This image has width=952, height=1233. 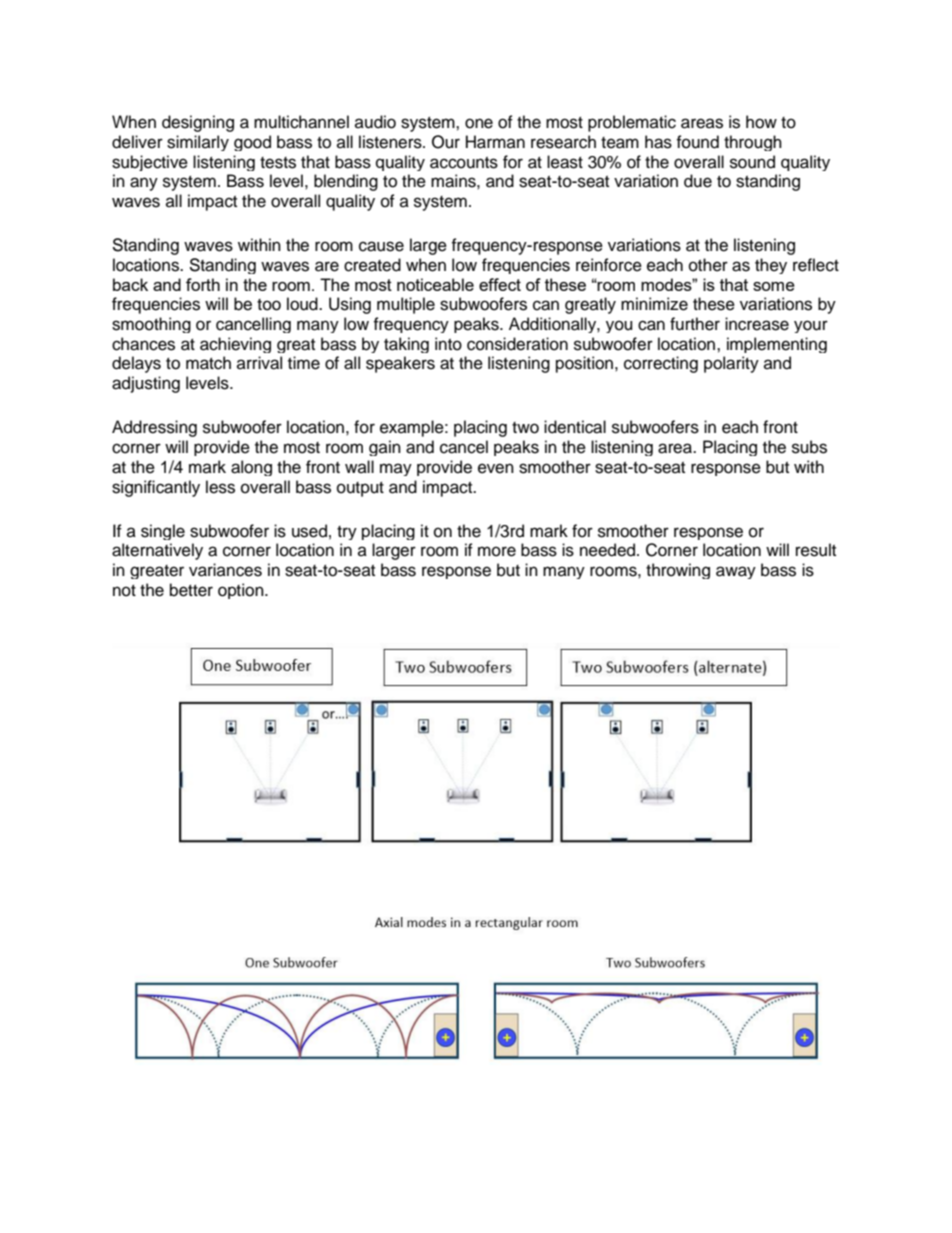 What do you see at coordinates (497, 551) in the image?
I see `more` at bounding box center [497, 551].
